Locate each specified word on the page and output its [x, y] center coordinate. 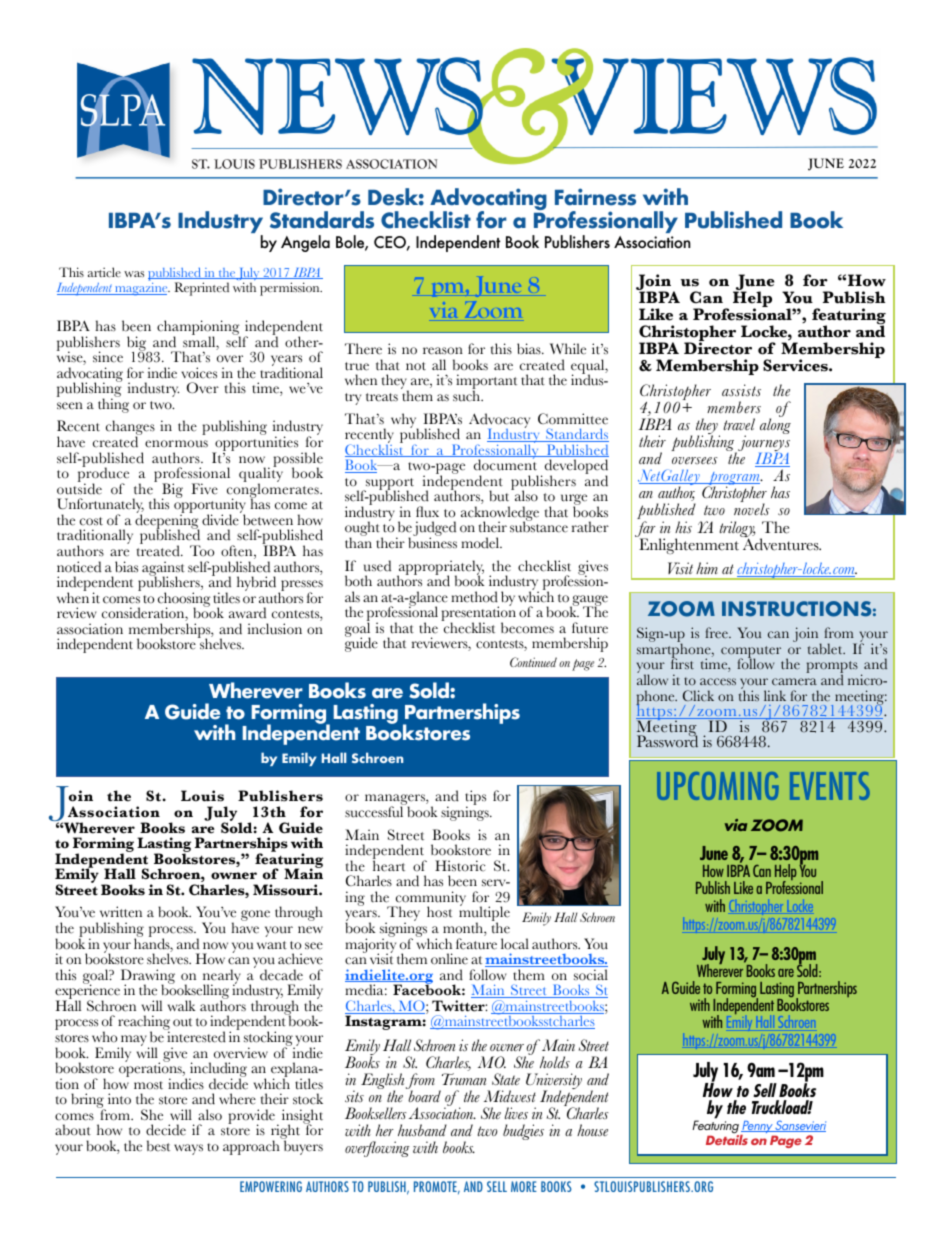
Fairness [595, 197]
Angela [305, 243]
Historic [460, 866]
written [121, 912]
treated [159, 550]
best [158, 1146]
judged [434, 530]
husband [422, 1130]
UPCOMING [718, 786]
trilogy [737, 530]
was [134, 274]
